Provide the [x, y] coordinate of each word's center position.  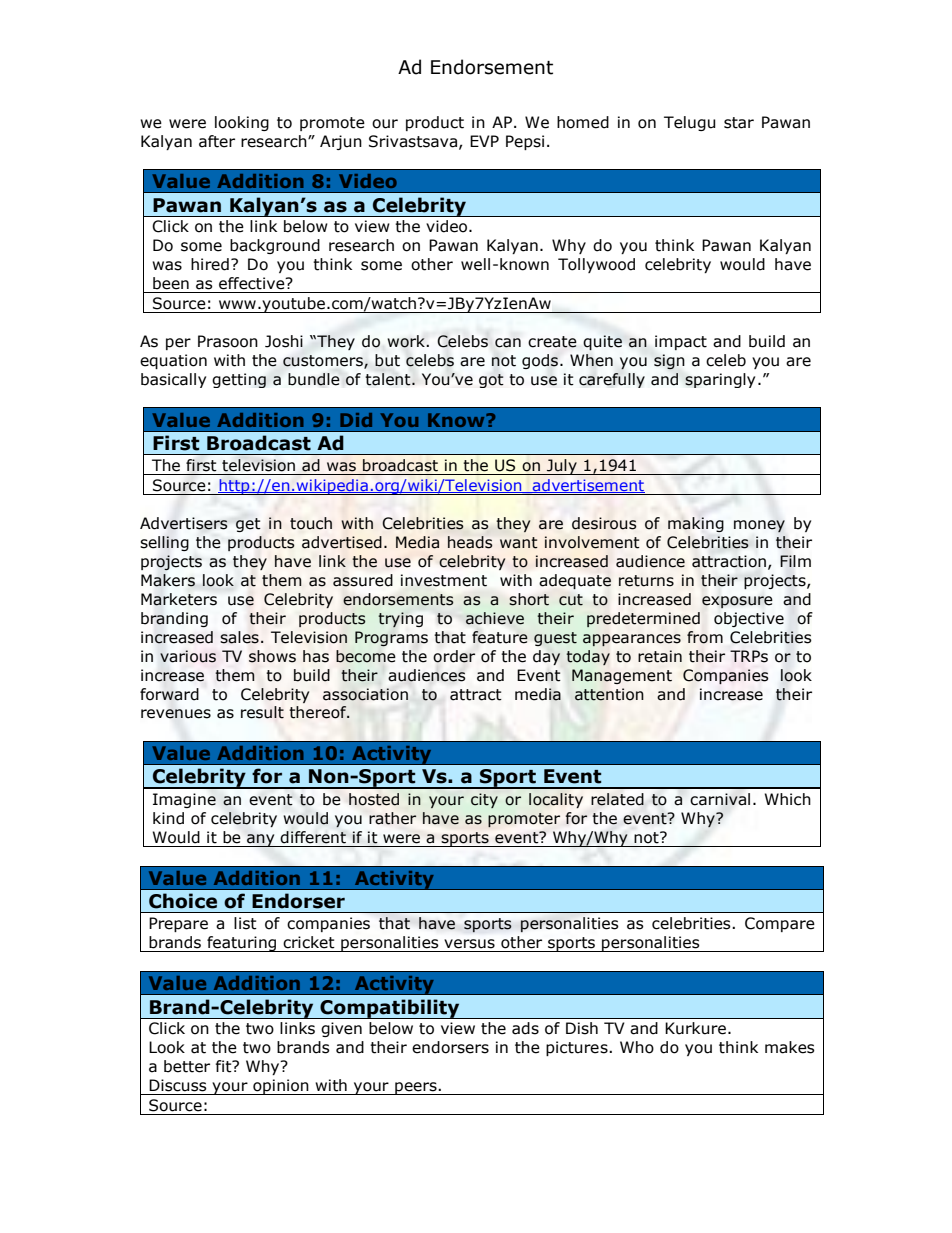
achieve [495, 618]
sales [239, 637]
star [739, 123]
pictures [578, 1048]
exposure [737, 602]
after [217, 141]
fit [225, 1066]
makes [790, 1047]
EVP [484, 141]
